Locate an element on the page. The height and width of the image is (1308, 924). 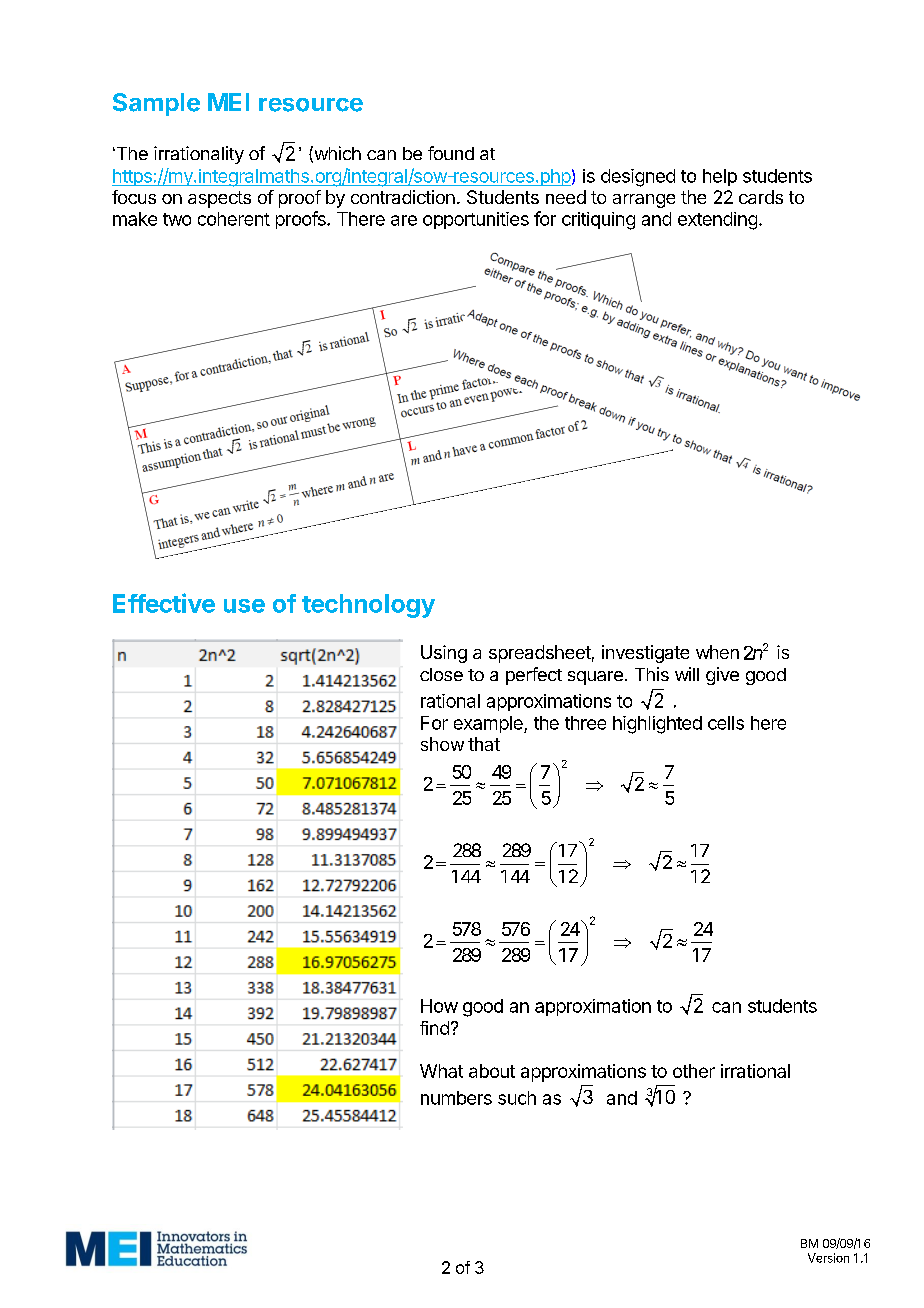
close is located at coordinates (441, 674).
